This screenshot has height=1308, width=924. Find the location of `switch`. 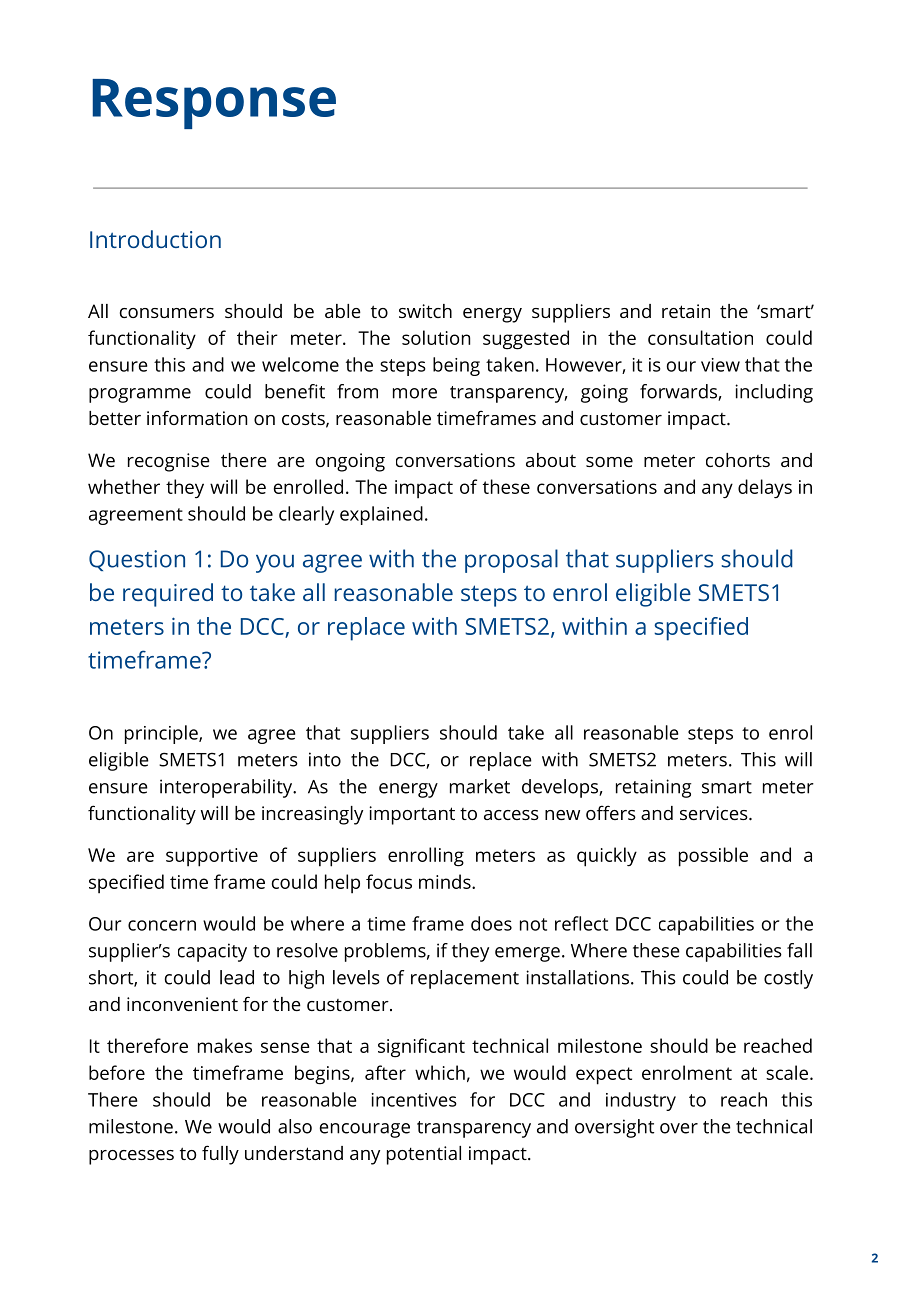

switch is located at coordinates (425, 311).
